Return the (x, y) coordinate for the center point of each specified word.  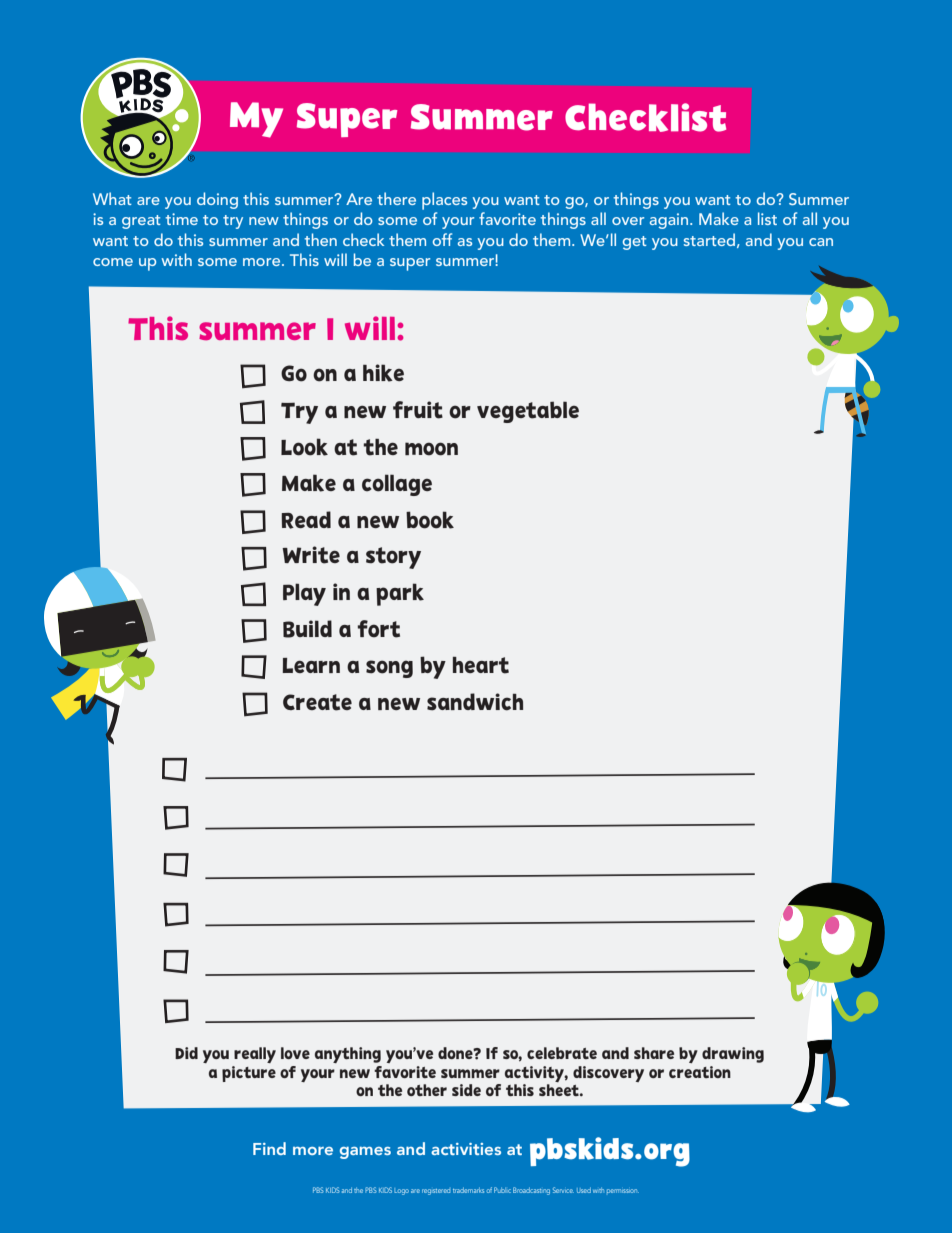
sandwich (475, 702)
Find (269, 1148)
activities (466, 1149)
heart (481, 665)
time (181, 219)
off (442, 239)
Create (317, 702)
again (670, 221)
